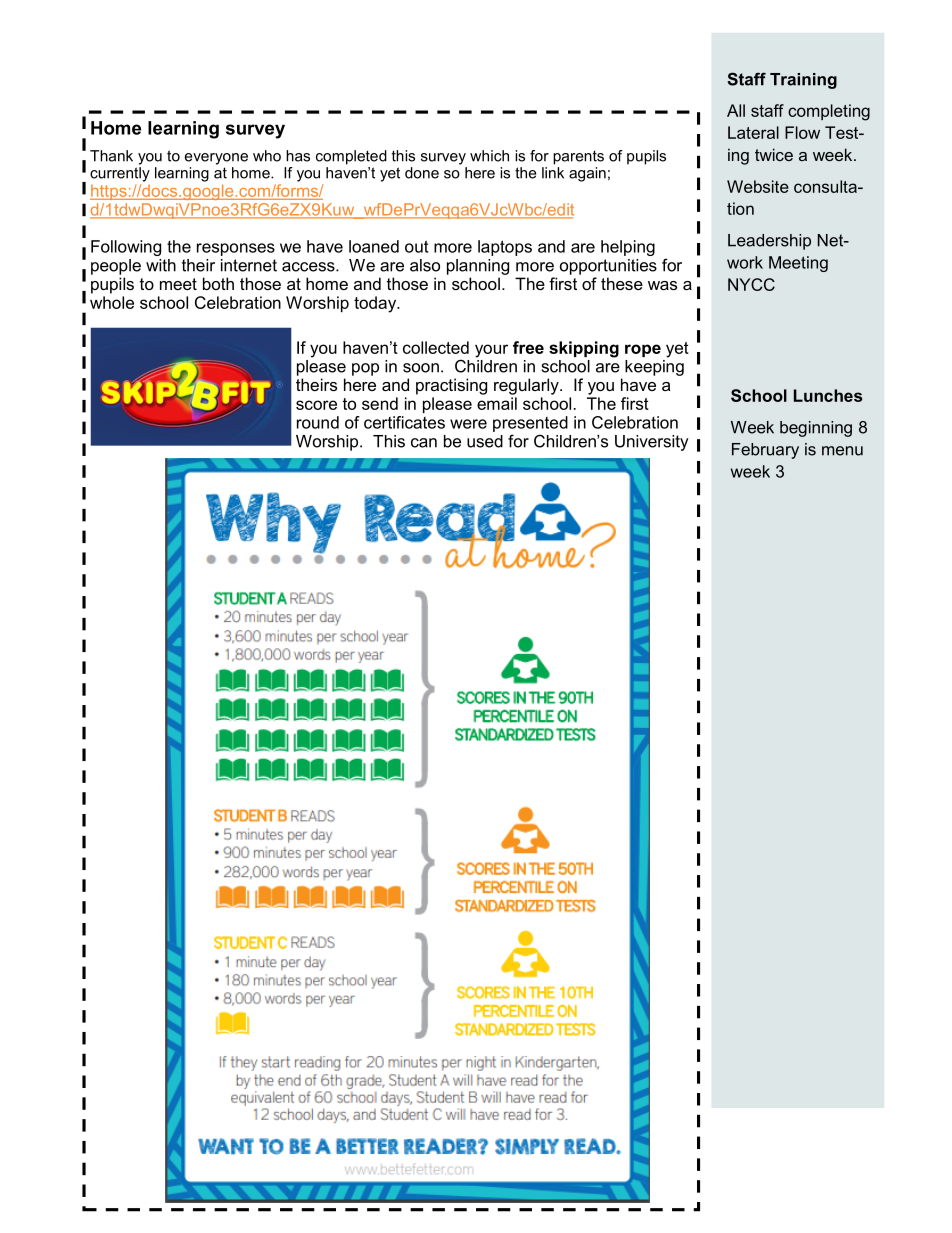 The image size is (952, 1233). What do you see at coordinates (662, 285) in the screenshot?
I see `was` at bounding box center [662, 285].
